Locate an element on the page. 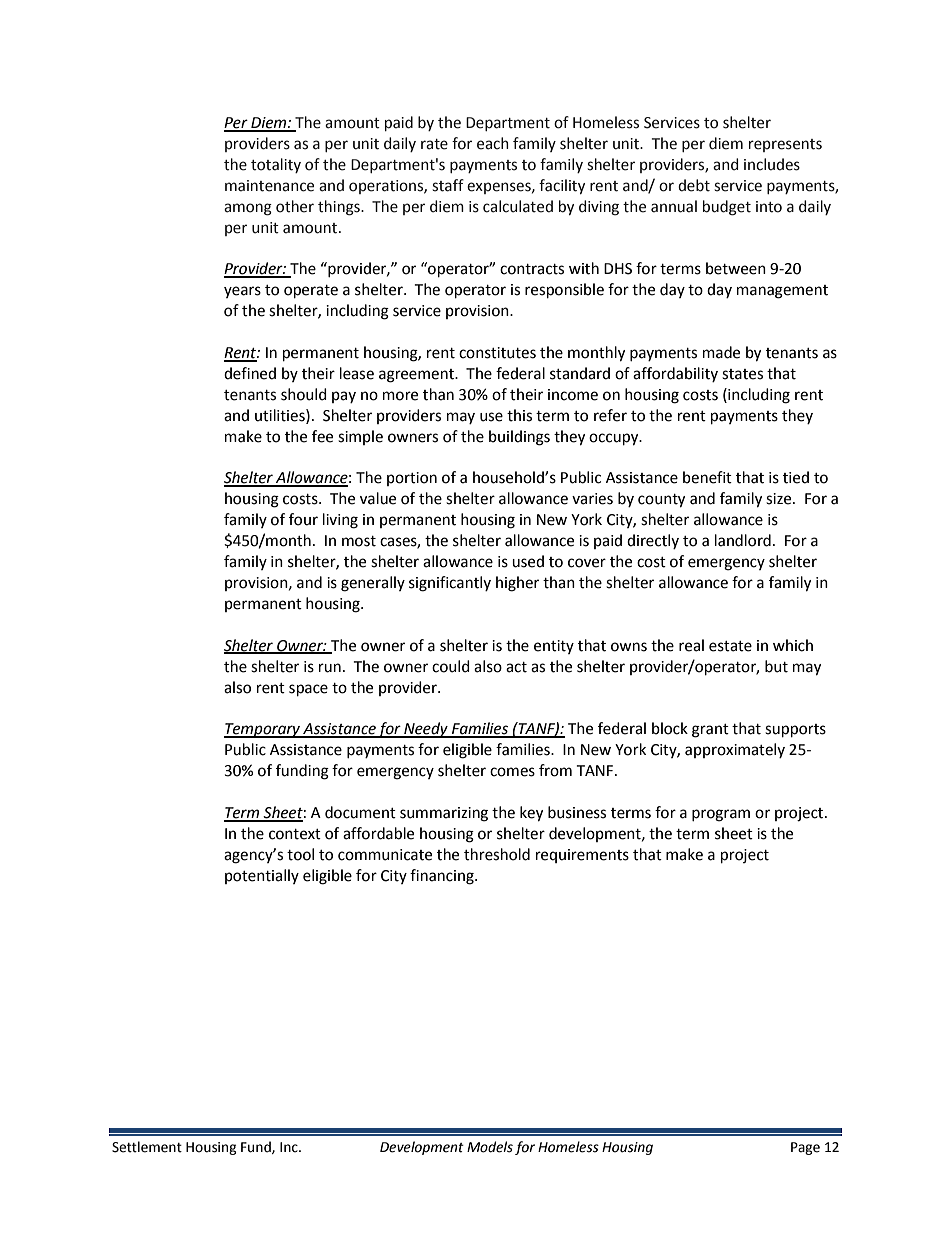 The height and width of the document is (1233, 952). debt is located at coordinates (694, 185).
